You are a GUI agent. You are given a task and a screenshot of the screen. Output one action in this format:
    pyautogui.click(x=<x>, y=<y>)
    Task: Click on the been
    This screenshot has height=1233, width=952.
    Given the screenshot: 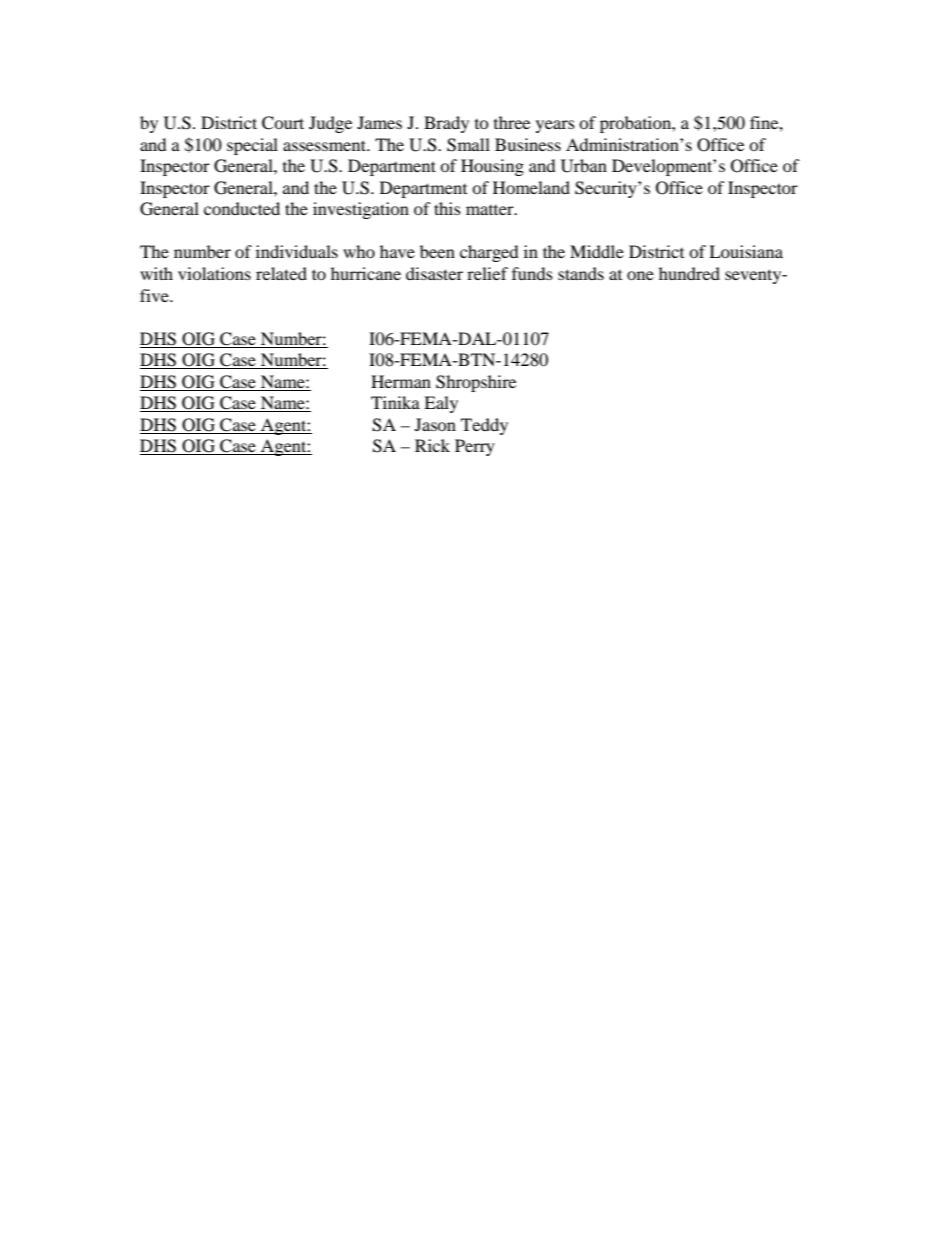 What is the action you would take?
    pyautogui.click(x=437, y=251)
